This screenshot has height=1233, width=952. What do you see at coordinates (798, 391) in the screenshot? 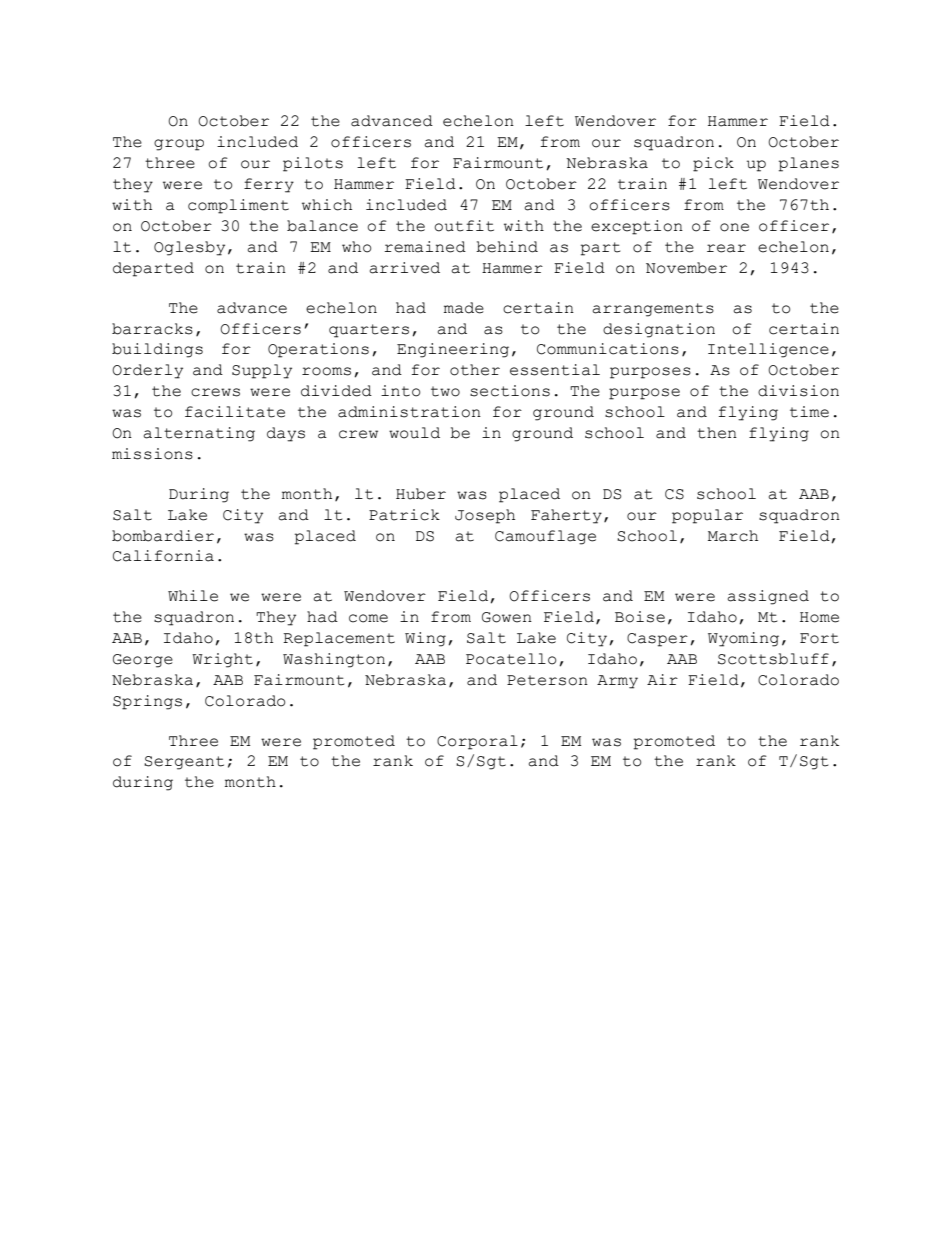
I see `division` at bounding box center [798, 391].
